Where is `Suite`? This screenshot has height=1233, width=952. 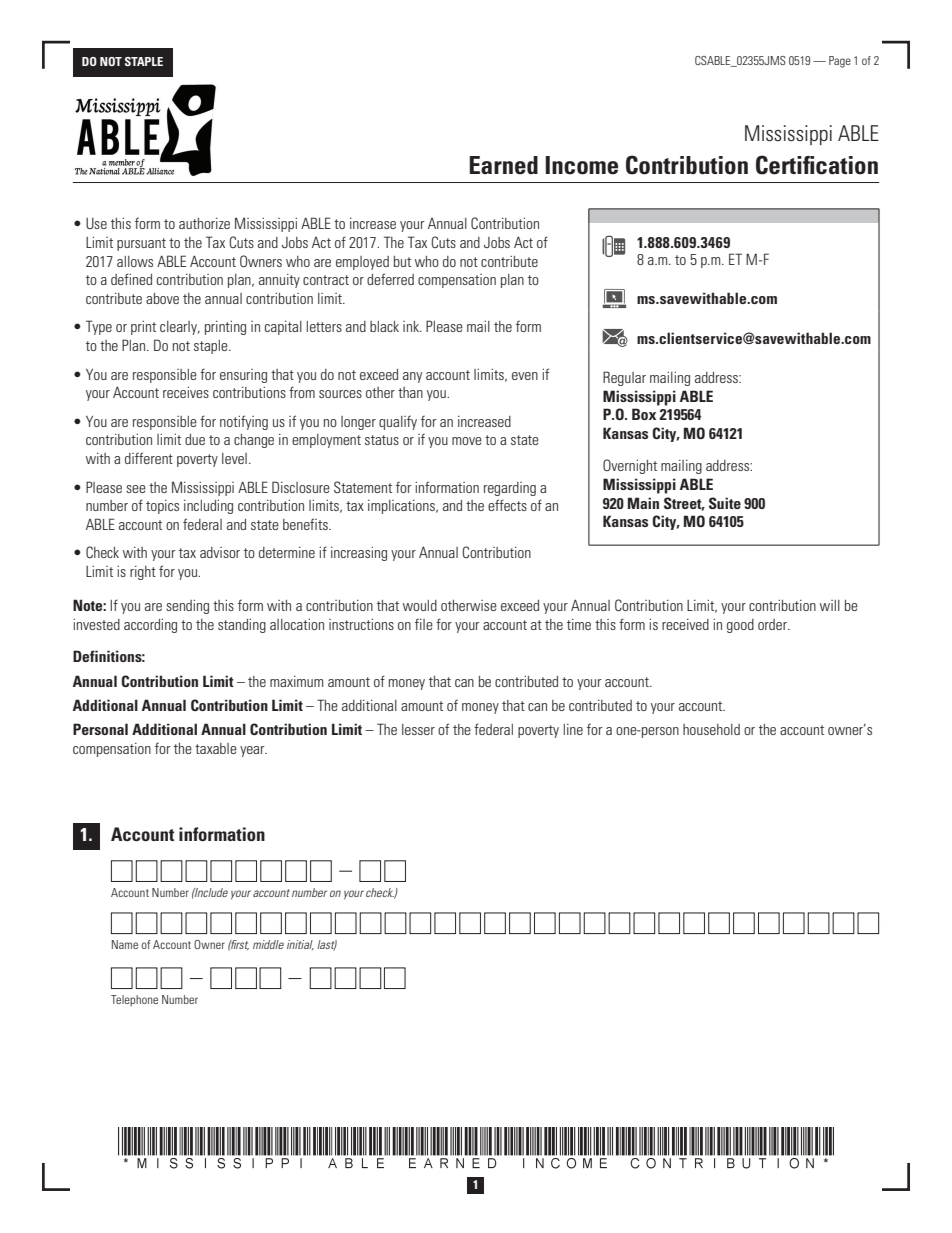 Suite is located at coordinates (725, 503).
